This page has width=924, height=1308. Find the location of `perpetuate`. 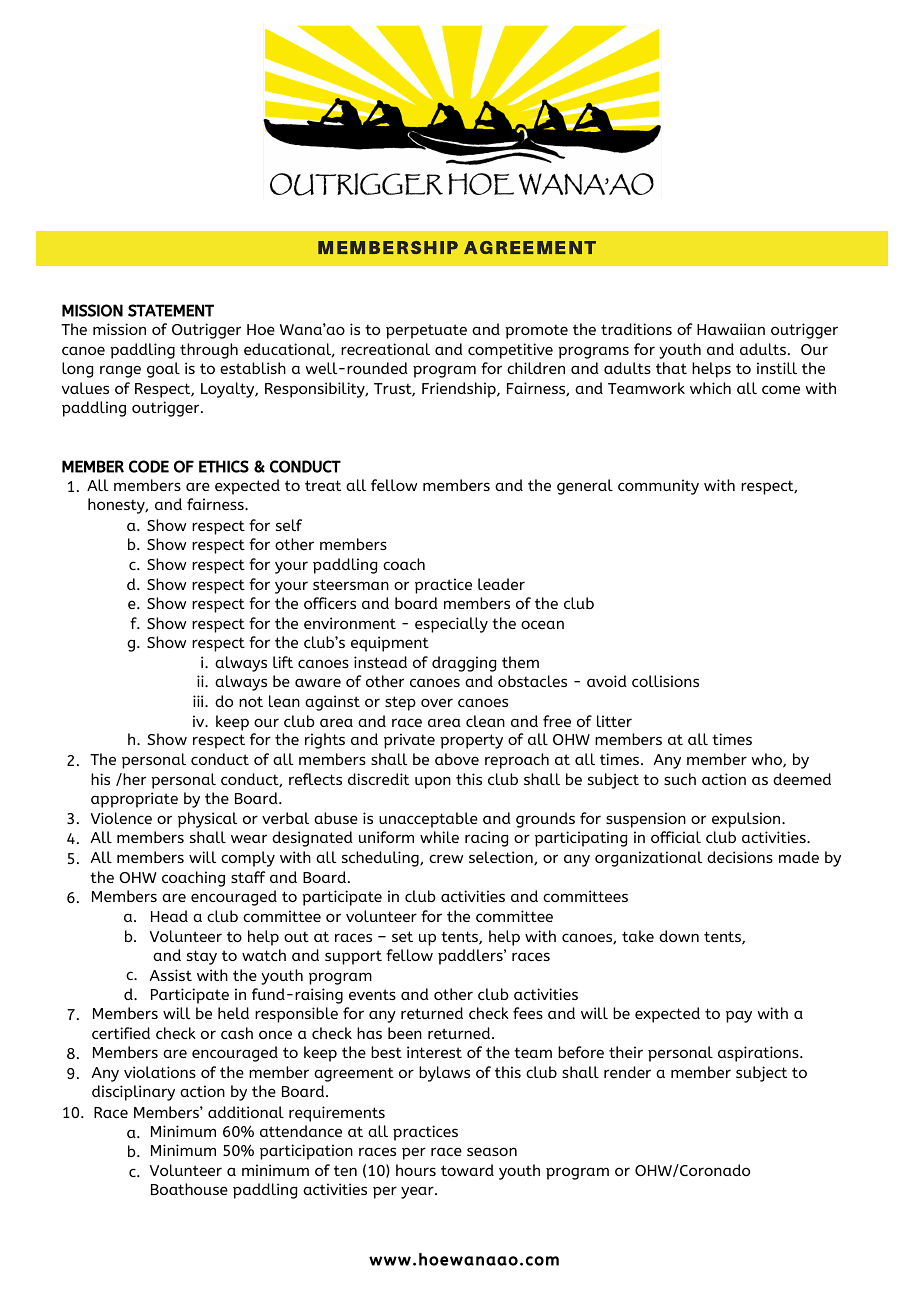

perpetuate is located at coordinates (426, 331).
